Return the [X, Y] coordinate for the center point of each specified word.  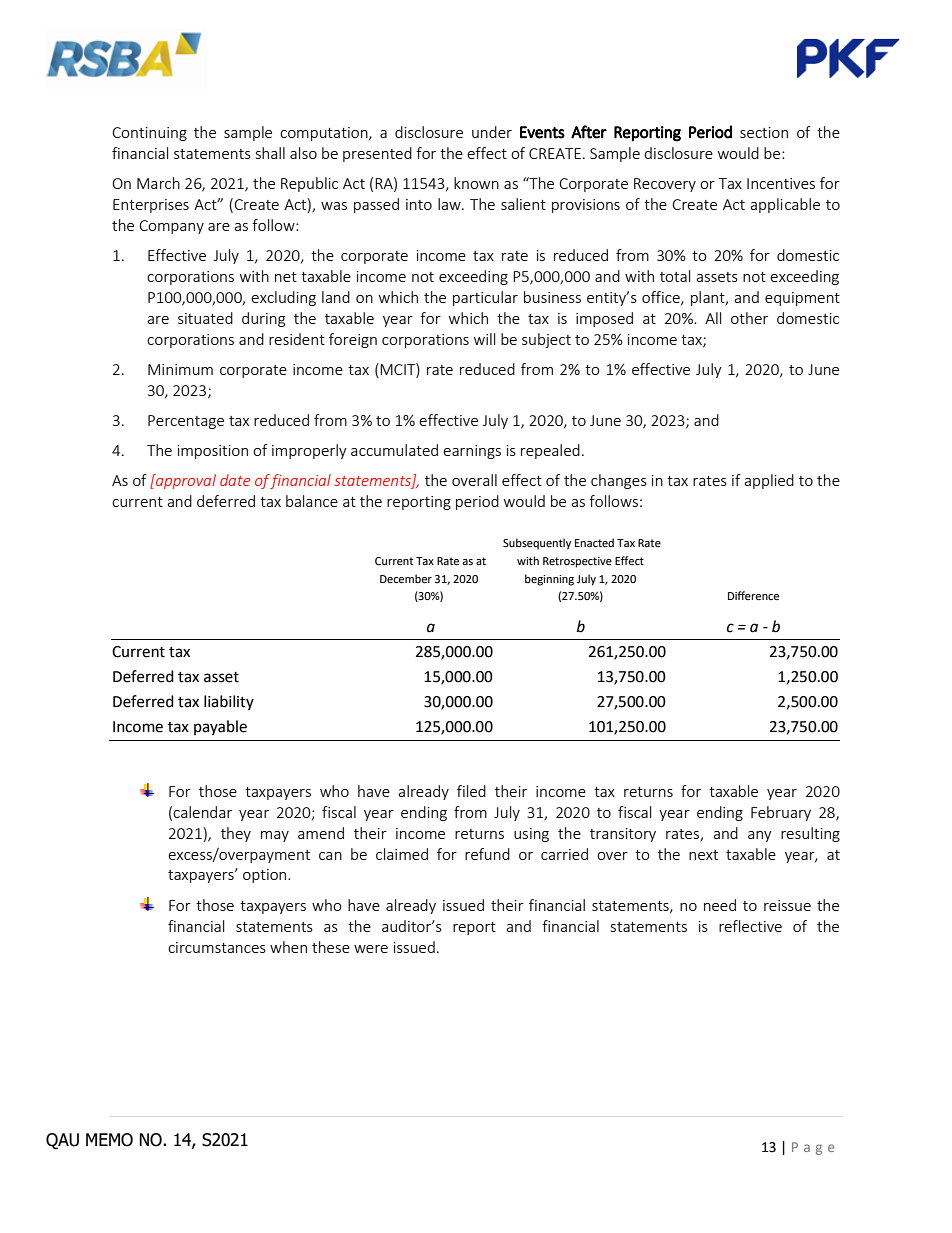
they [236, 834]
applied [769, 481]
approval [185, 481]
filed [471, 791]
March [158, 183]
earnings [472, 452]
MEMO [109, 1140]
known [476, 183]
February [781, 813]
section [764, 132]
